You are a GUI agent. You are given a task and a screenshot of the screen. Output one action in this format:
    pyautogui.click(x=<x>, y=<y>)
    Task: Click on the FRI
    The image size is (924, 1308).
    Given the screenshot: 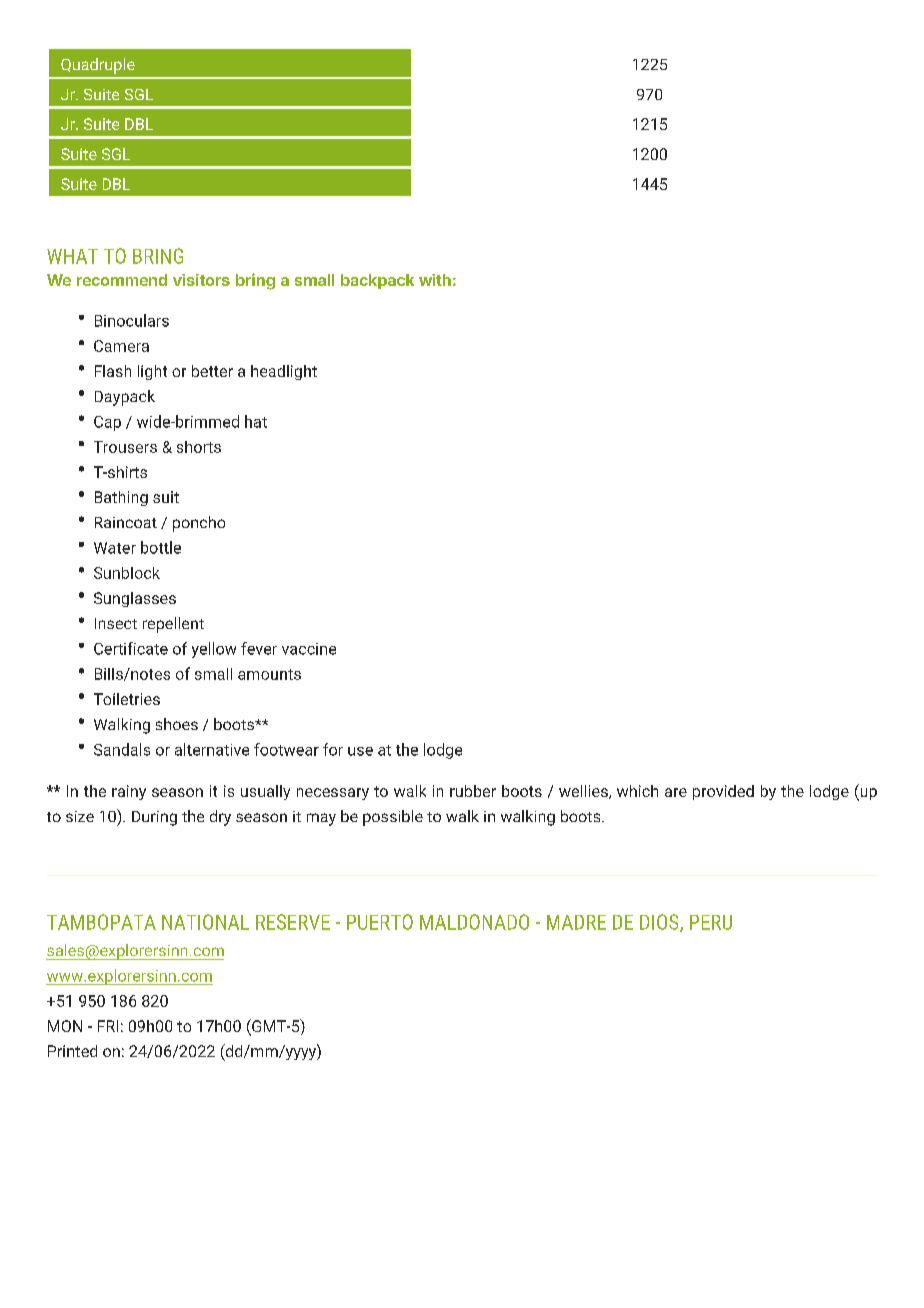 What is the action you would take?
    pyautogui.click(x=108, y=1026)
